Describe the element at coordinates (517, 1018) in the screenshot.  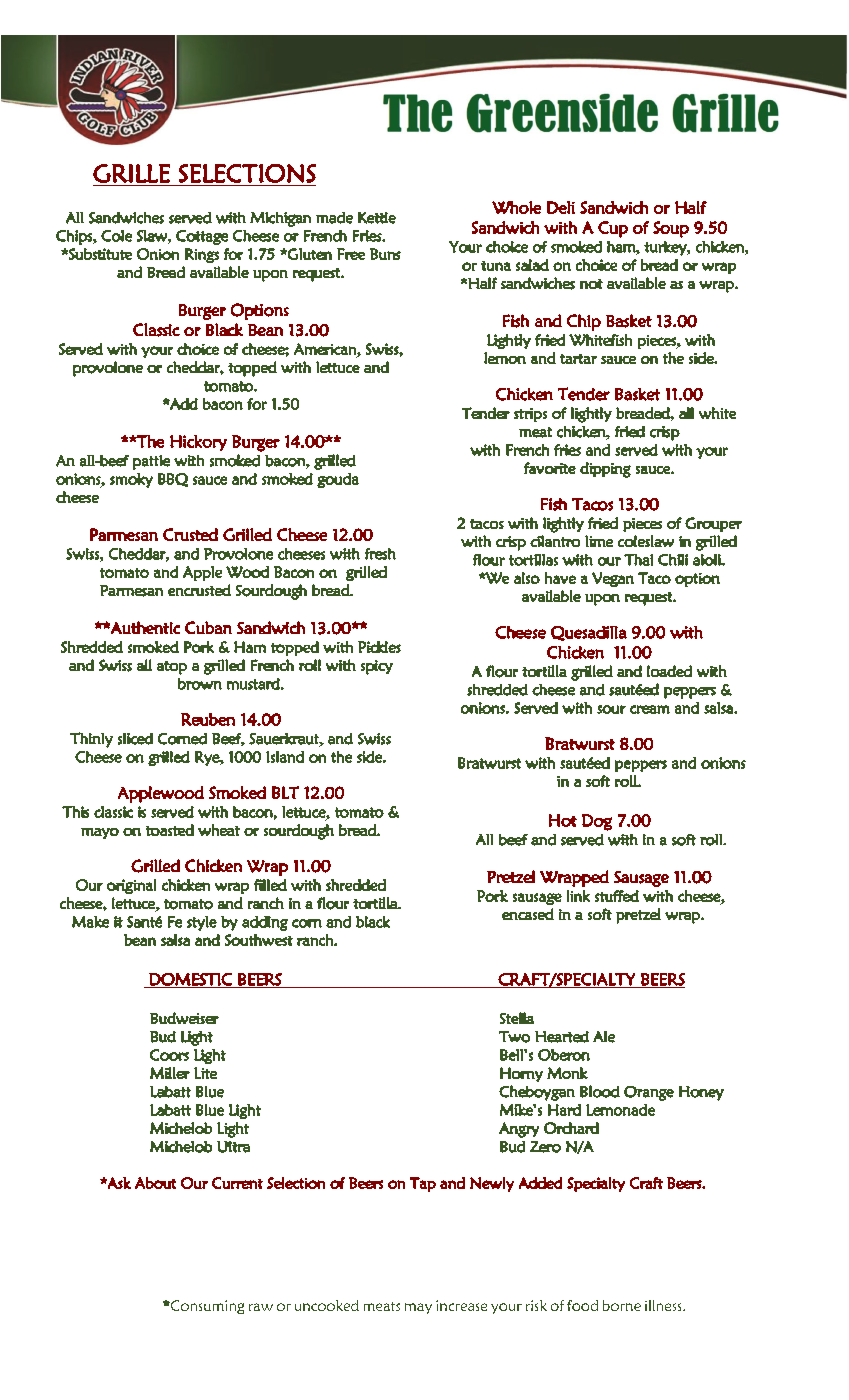
I see `Stella` at that location.
